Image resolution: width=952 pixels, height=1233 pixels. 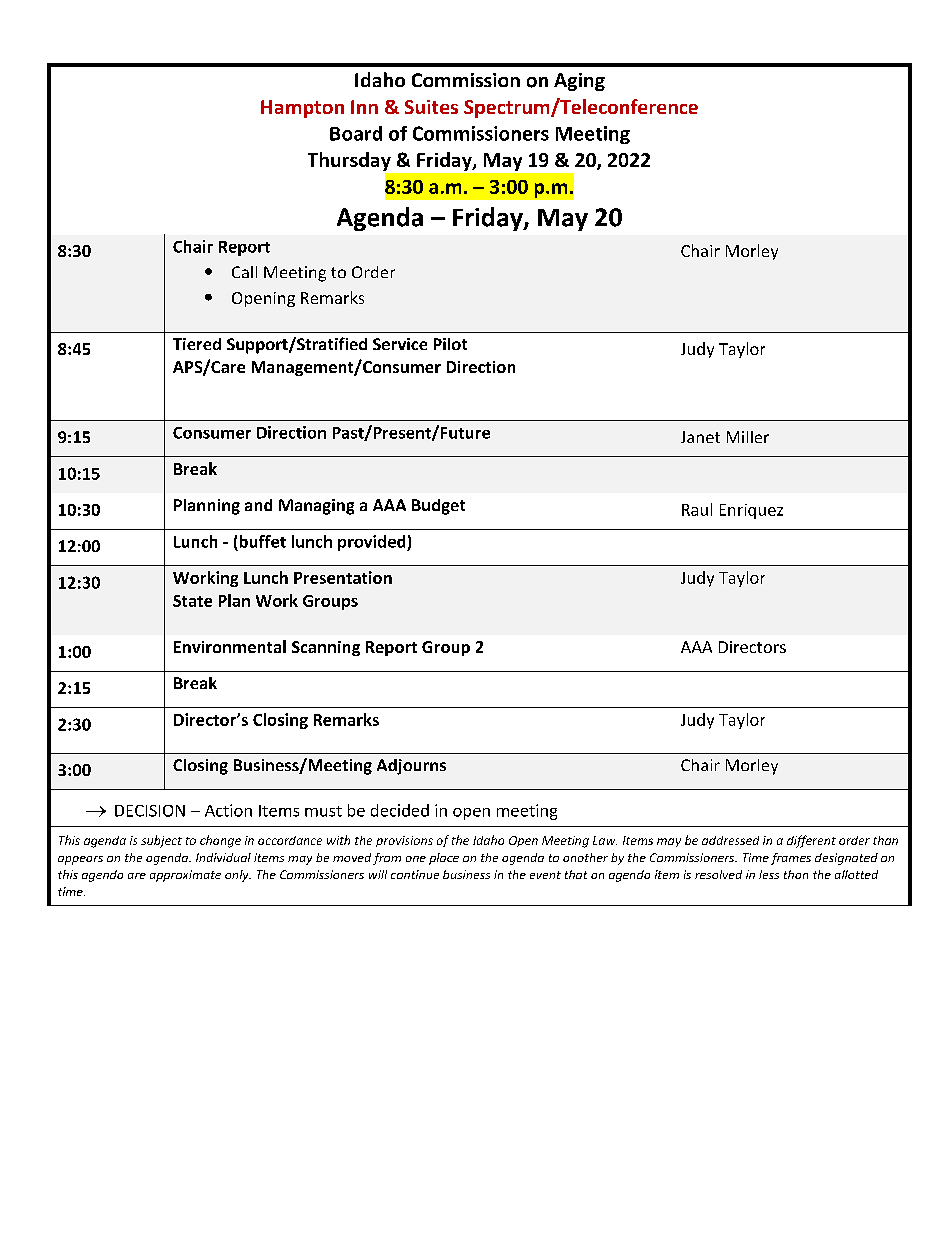 What do you see at coordinates (697, 509) in the screenshot?
I see `Raul` at bounding box center [697, 509].
